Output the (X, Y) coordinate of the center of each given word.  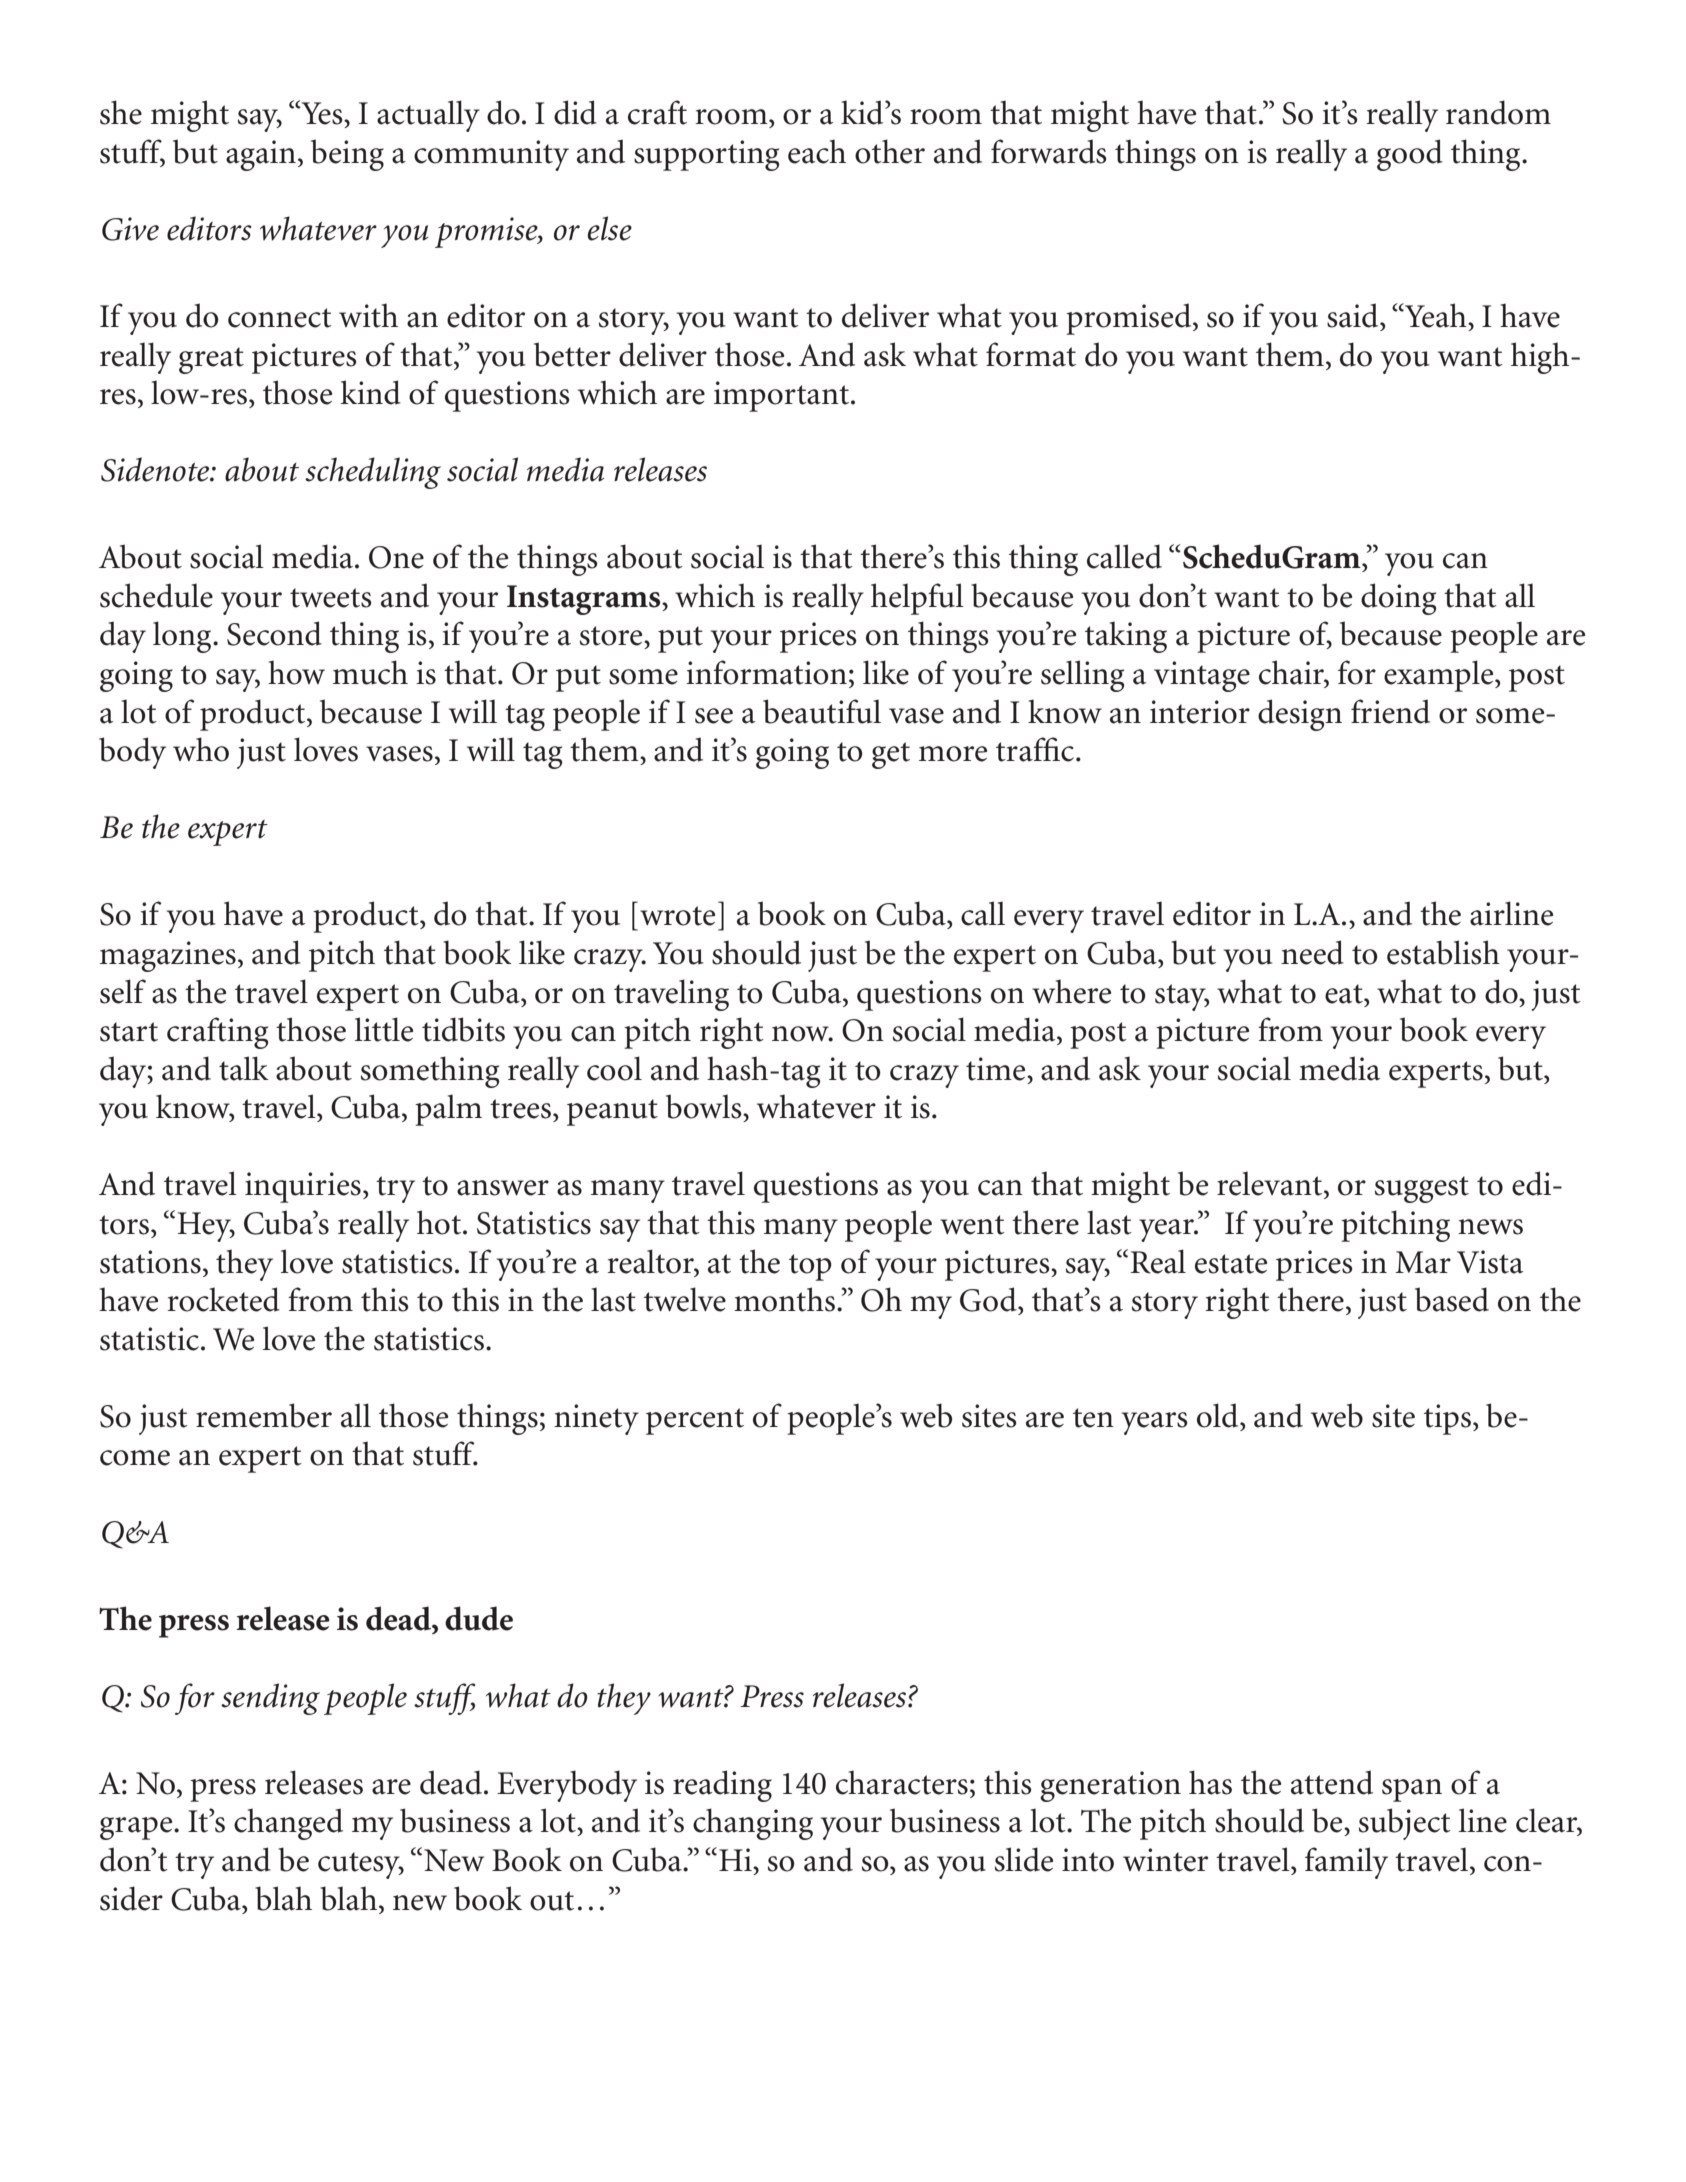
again (261, 155)
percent (695, 1421)
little (384, 1029)
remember (264, 1415)
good (1410, 155)
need (1312, 952)
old (1219, 1415)
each (817, 151)
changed (288, 1824)
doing (1398, 599)
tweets (331, 598)
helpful (917, 599)
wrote (677, 916)
